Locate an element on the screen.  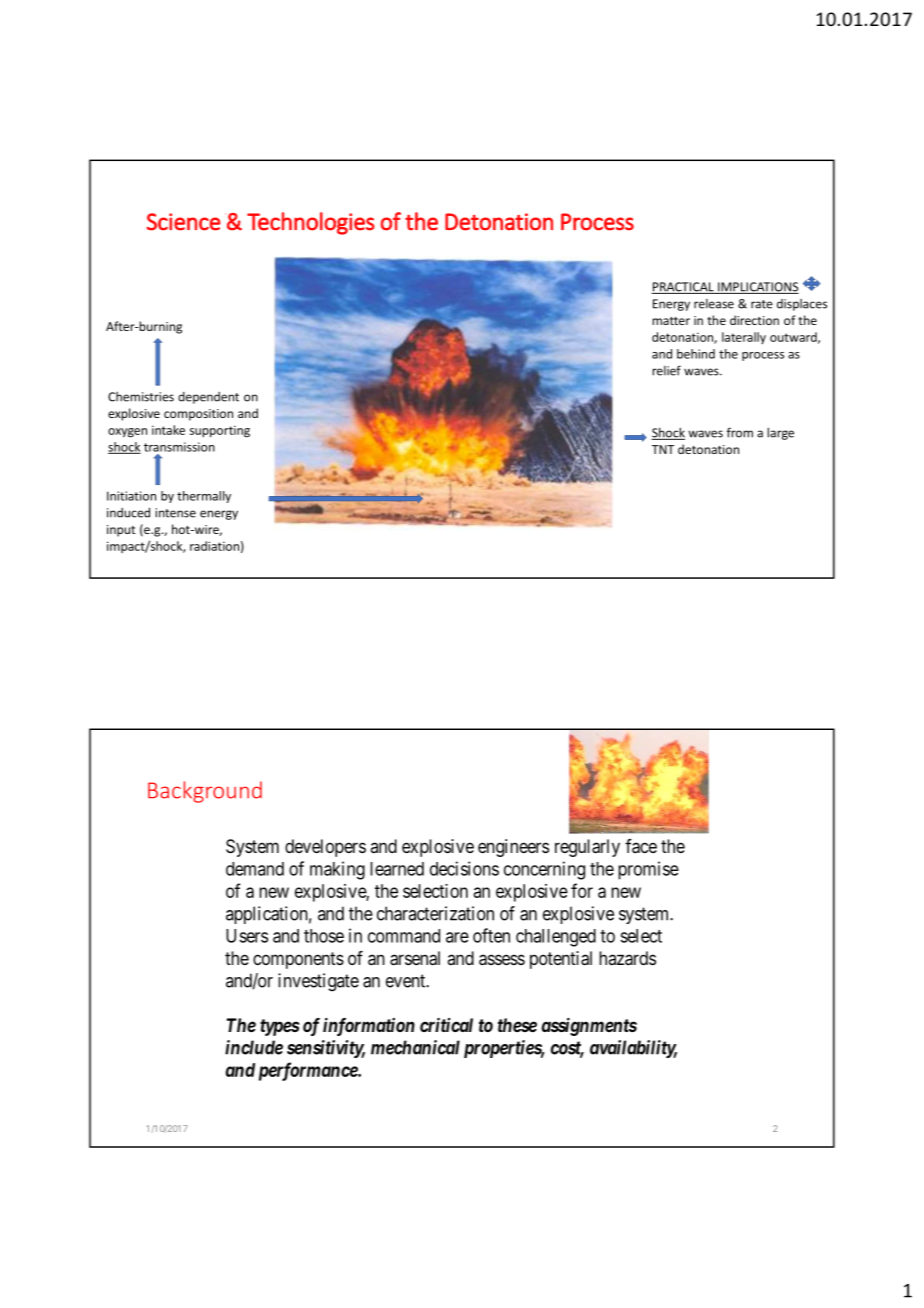
from is located at coordinates (740, 432).
